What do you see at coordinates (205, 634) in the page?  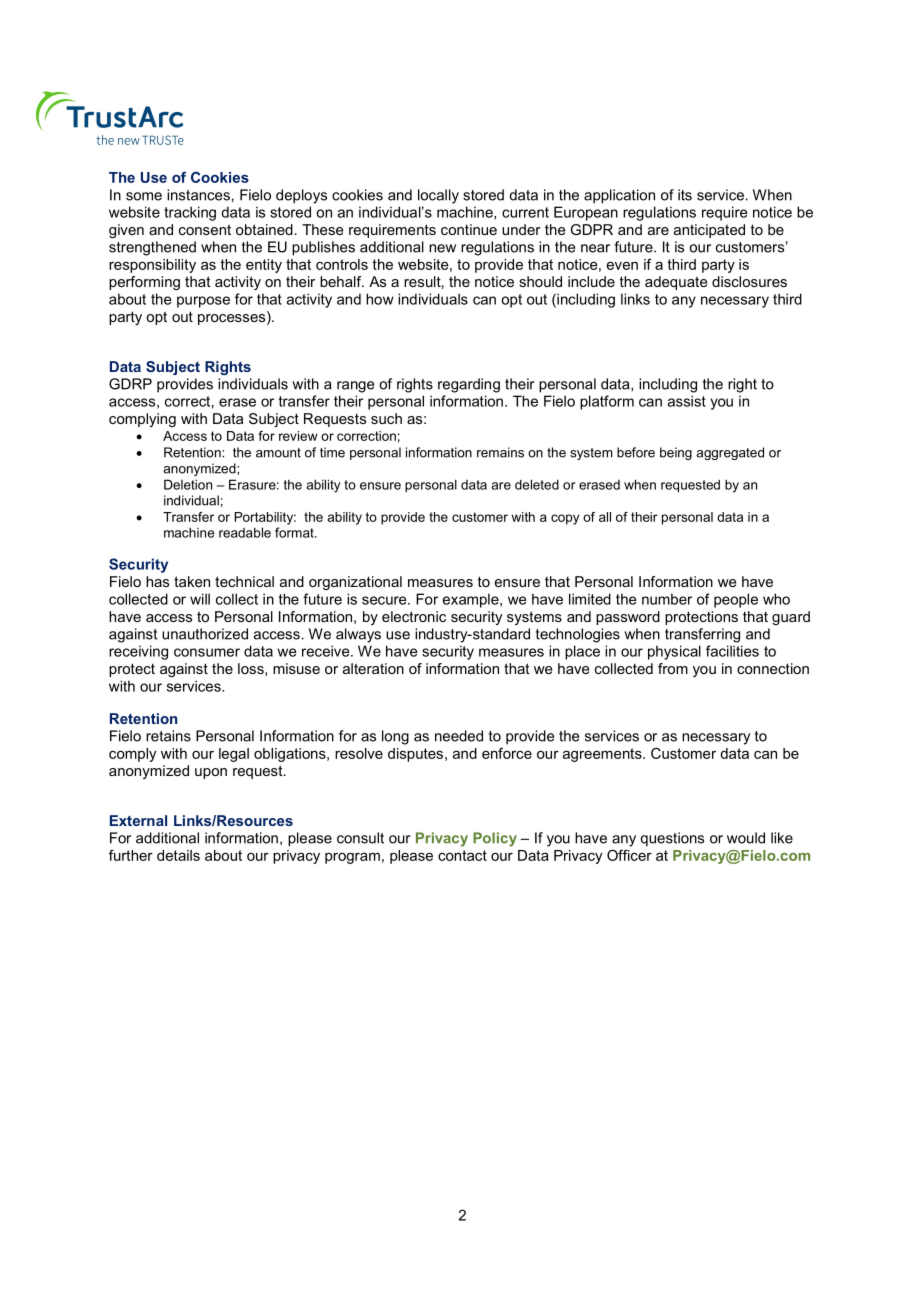 I see `unauthorized` at bounding box center [205, 634].
